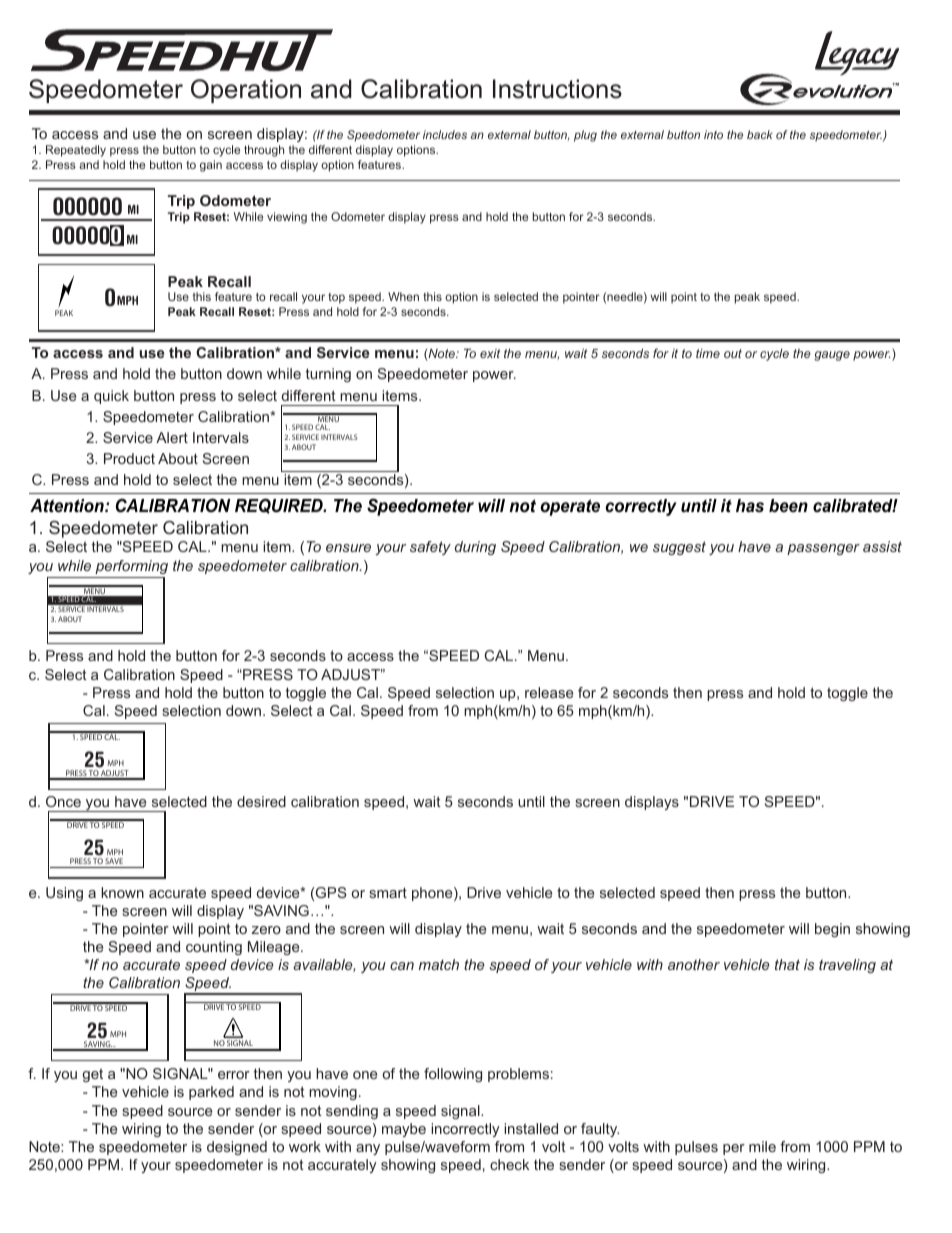  What do you see at coordinates (63, 801) in the screenshot?
I see `Once` at bounding box center [63, 801].
